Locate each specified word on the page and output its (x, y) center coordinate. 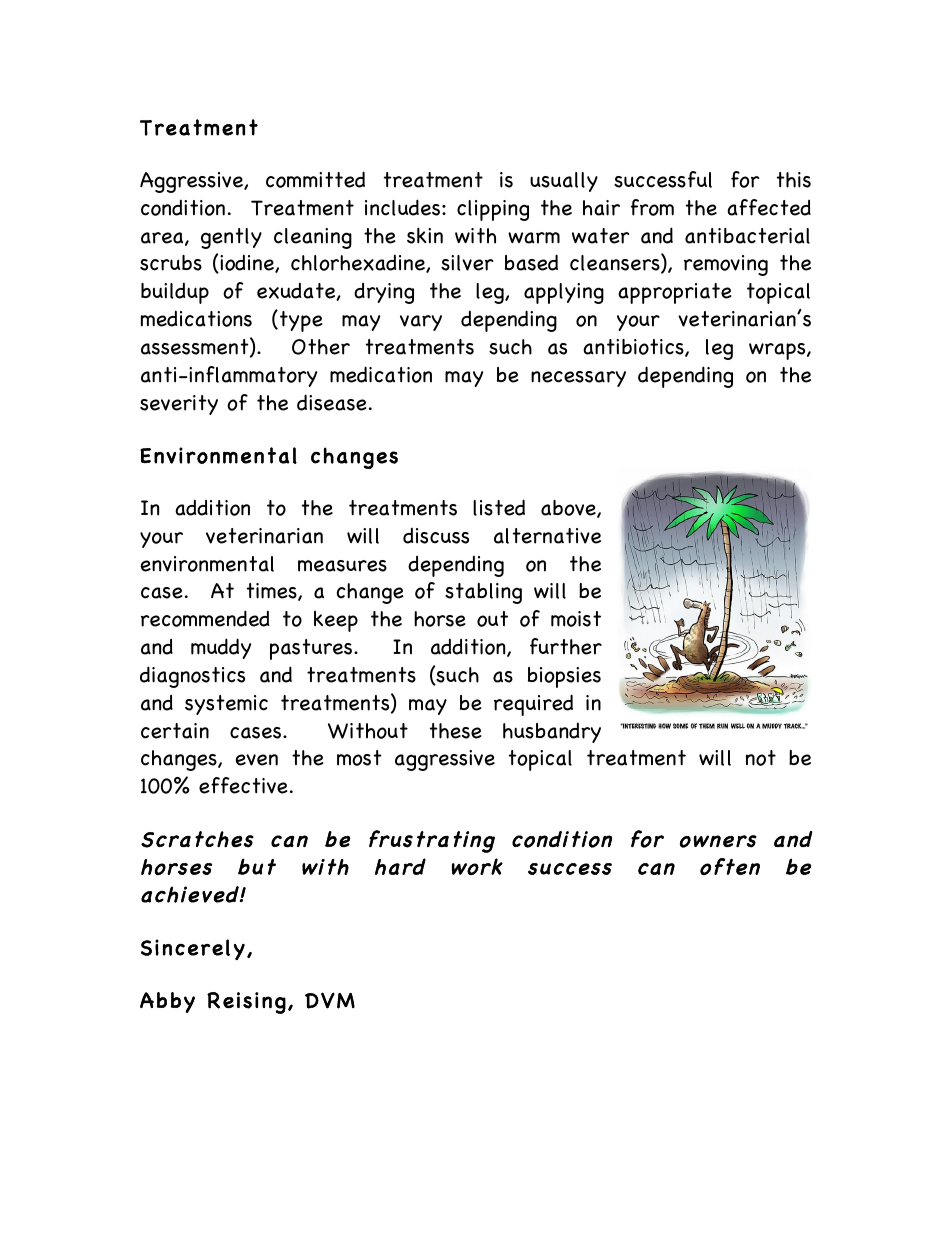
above (569, 509)
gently (231, 238)
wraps (778, 351)
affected (769, 207)
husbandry (552, 732)
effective (243, 785)
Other (321, 347)
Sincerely (193, 949)
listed (499, 507)
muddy (221, 648)
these (455, 731)
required (533, 705)
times (273, 592)
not (761, 758)
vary (421, 323)
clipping (493, 210)
